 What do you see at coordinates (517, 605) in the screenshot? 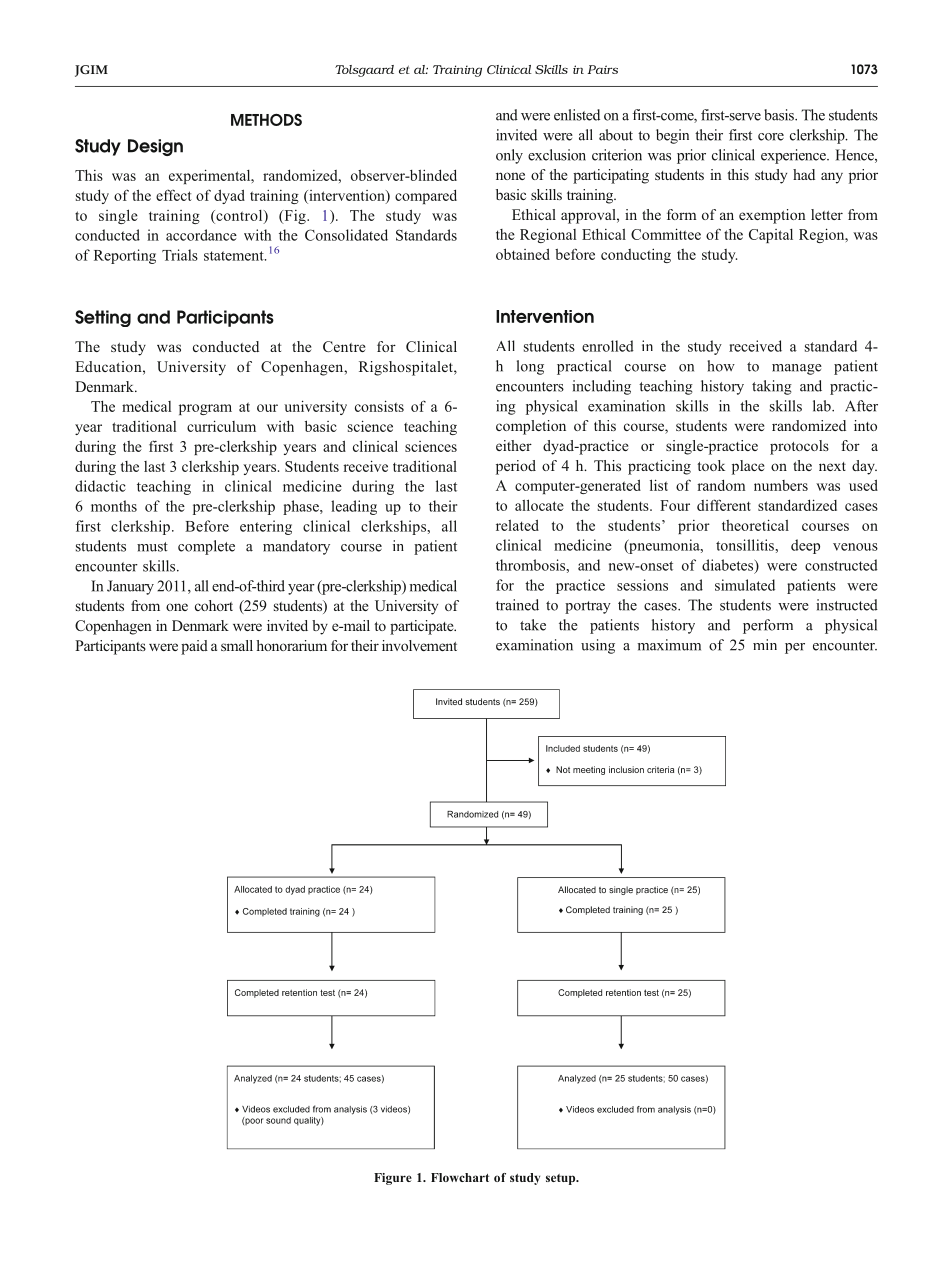
I see `trained` at bounding box center [517, 605].
